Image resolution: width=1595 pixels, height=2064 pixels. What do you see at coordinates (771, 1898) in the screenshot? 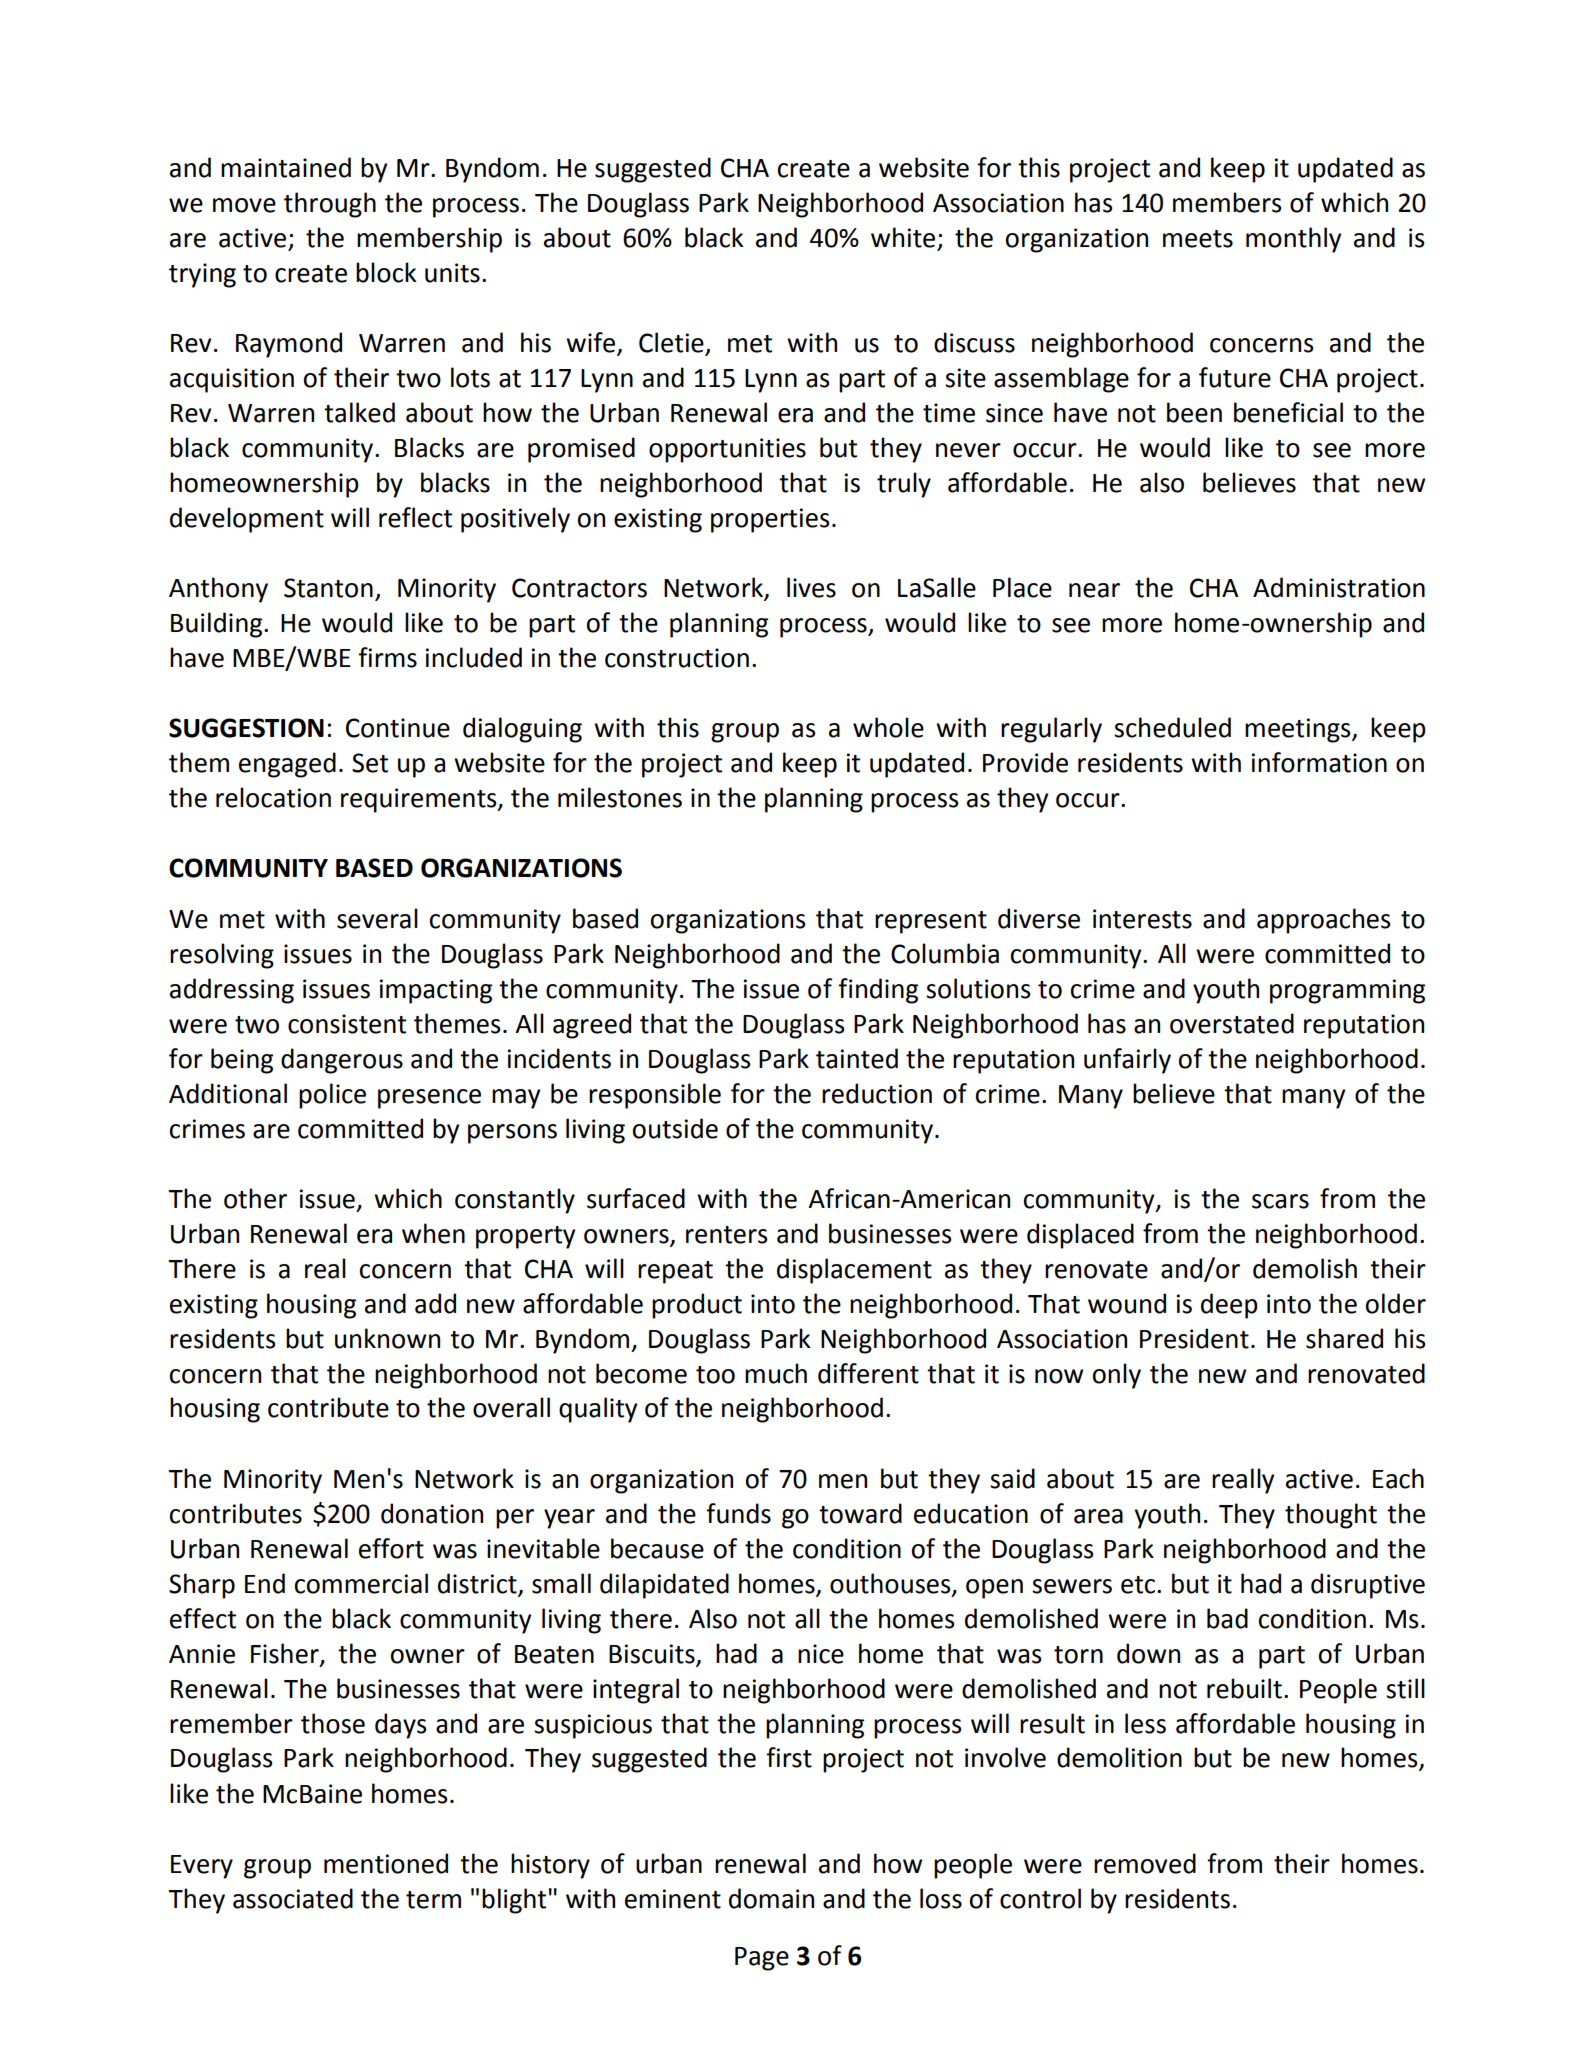
I see `domain` at bounding box center [771, 1898].
